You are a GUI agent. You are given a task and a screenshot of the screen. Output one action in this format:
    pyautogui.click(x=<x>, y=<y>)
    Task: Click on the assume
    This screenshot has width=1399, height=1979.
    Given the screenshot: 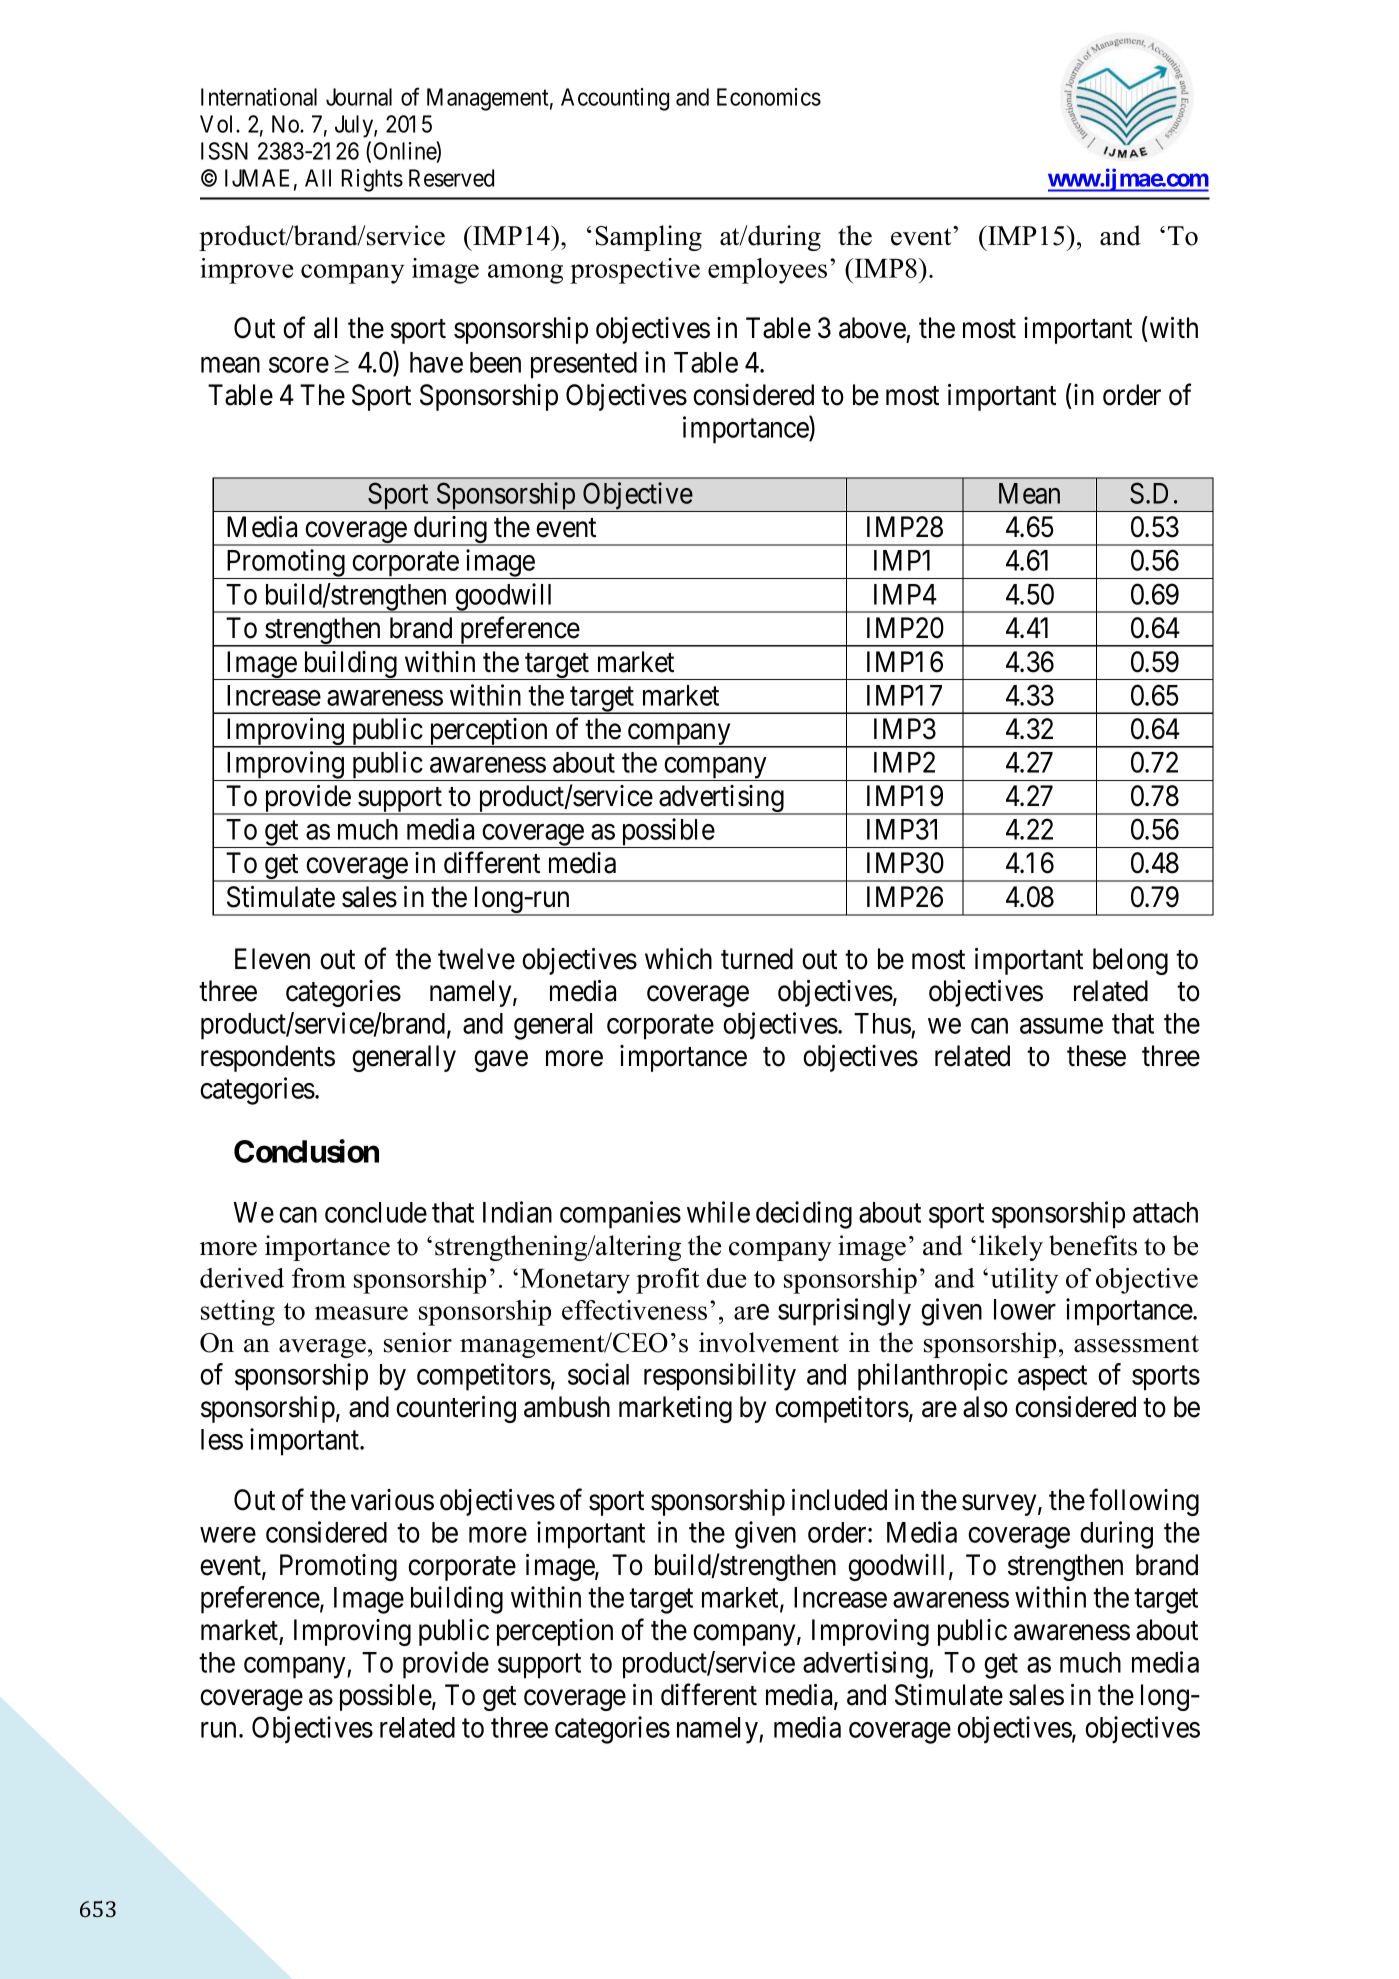 What is the action you would take?
    pyautogui.click(x=1061, y=1026)
